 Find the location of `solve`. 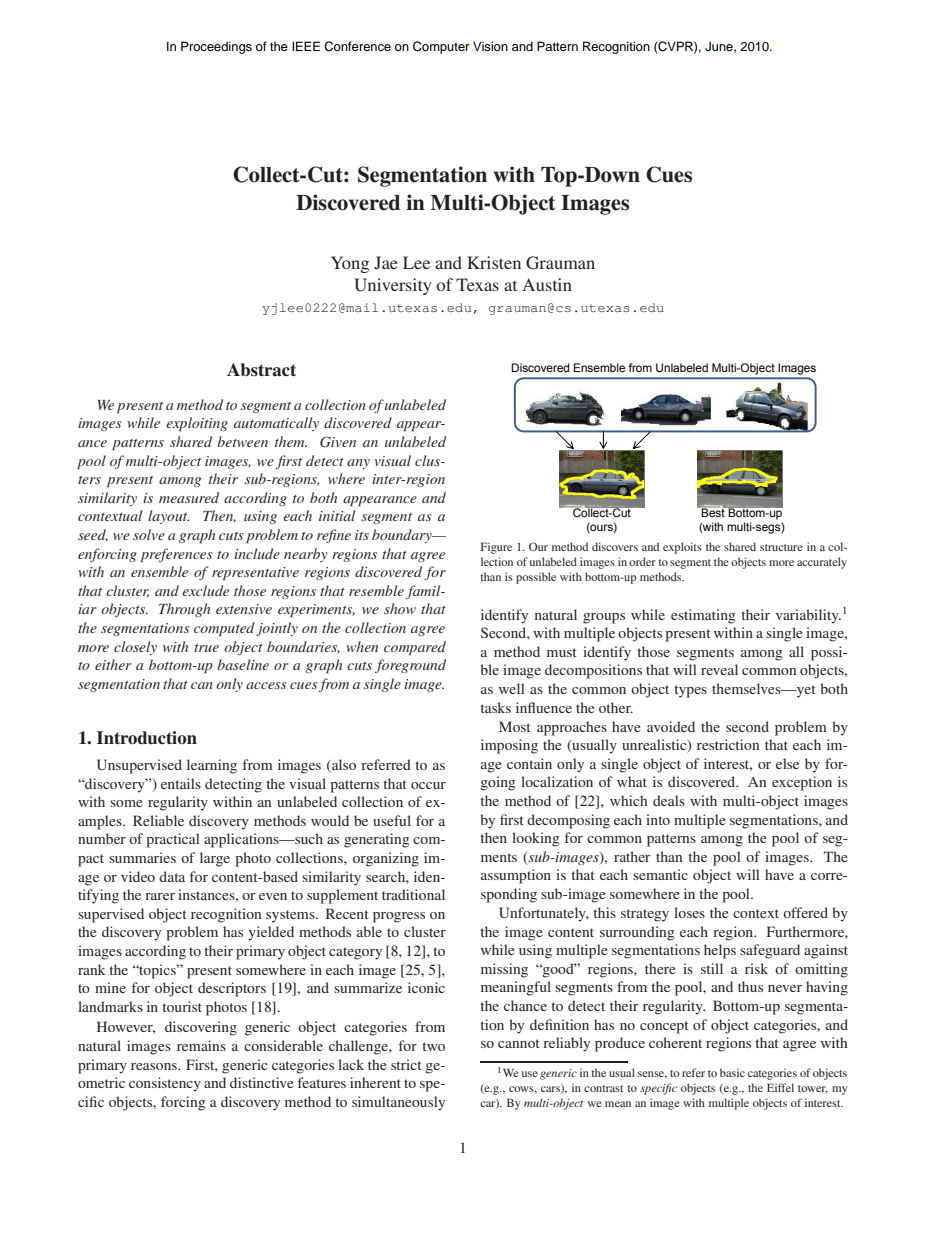

solve is located at coordinates (149, 534).
